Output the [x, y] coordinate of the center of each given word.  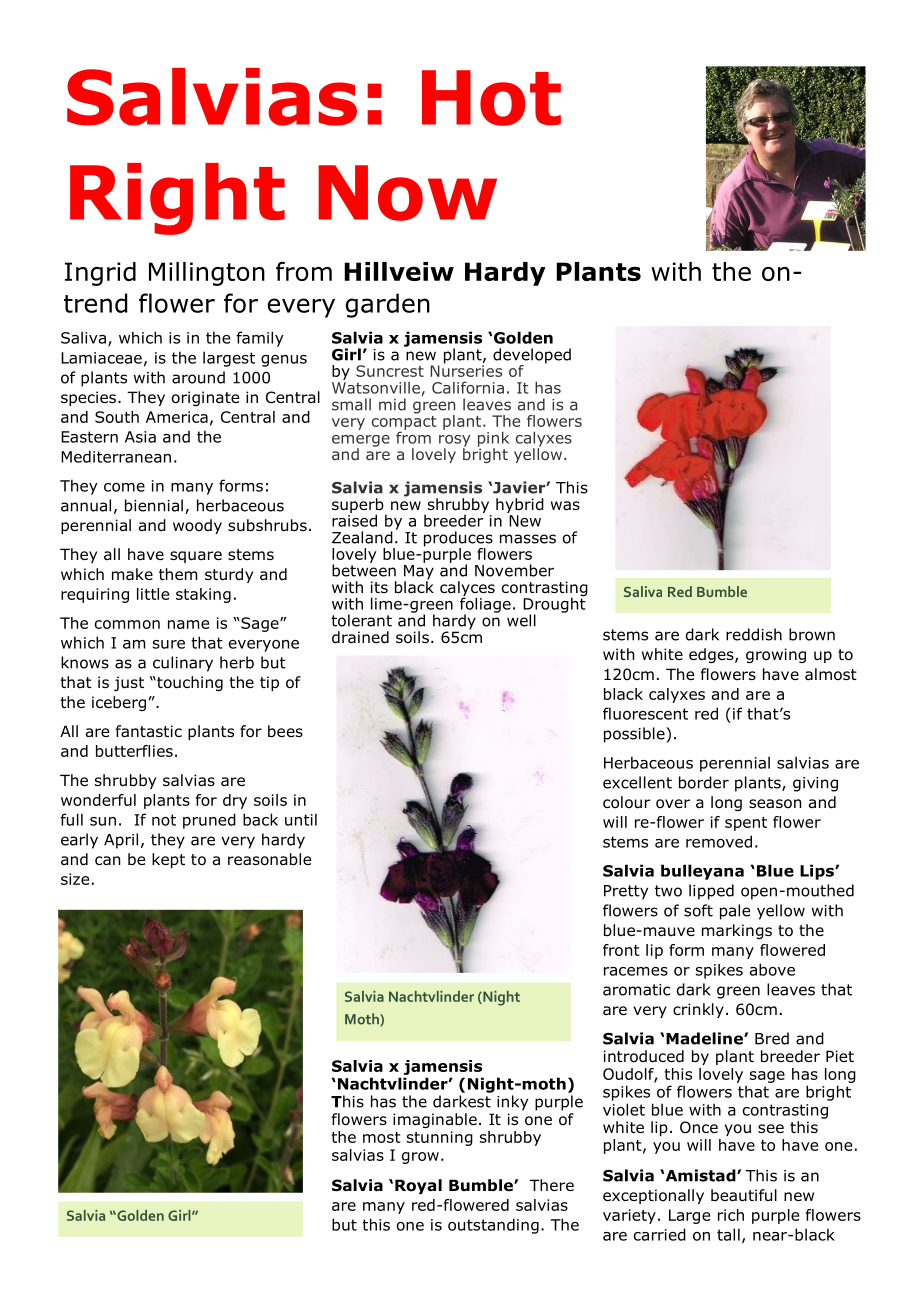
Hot [491, 98]
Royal [418, 1186]
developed [532, 357]
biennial [154, 505]
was [565, 506]
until [301, 819]
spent [746, 824]
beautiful [744, 1195]
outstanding [493, 1226]
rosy [454, 442]
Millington [207, 274]
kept [168, 860]
